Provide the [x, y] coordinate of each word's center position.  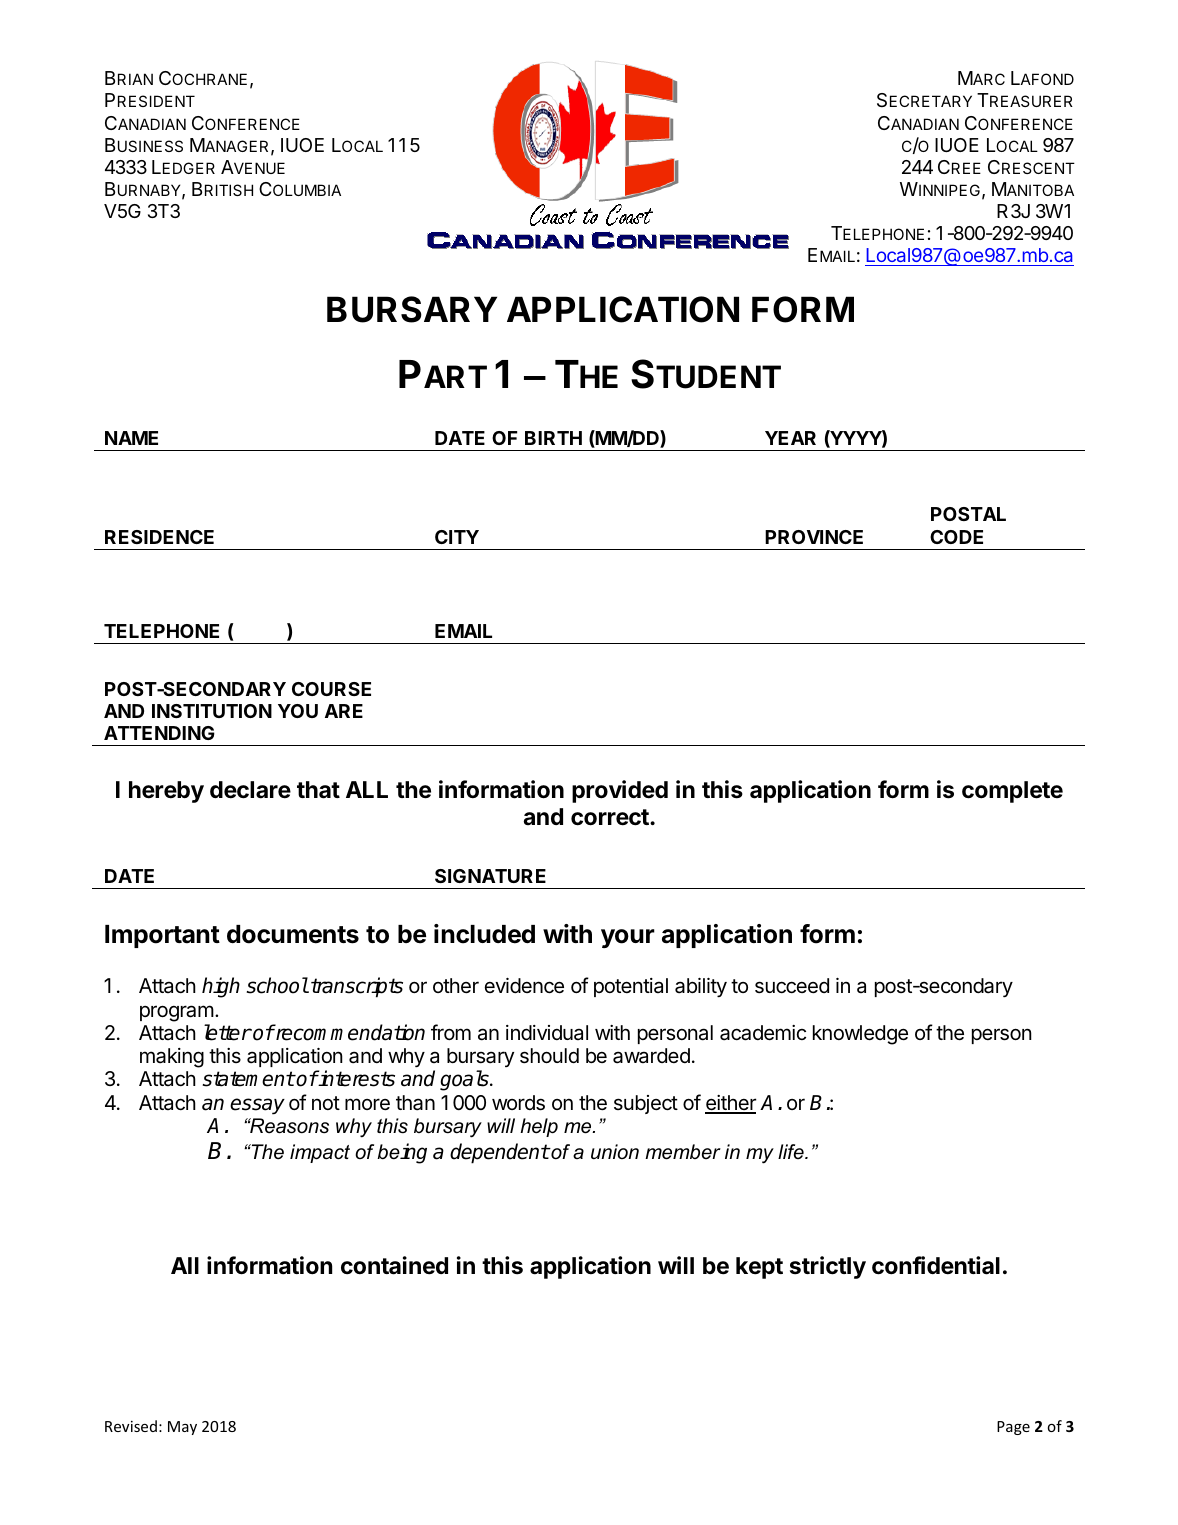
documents [293, 934]
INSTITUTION [212, 711]
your [628, 938]
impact [320, 1153]
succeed [792, 986]
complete [1012, 792]
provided [620, 791]
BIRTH [553, 438]
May [182, 1428]
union [615, 1151]
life [792, 1152]
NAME [131, 438]
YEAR [790, 438]
